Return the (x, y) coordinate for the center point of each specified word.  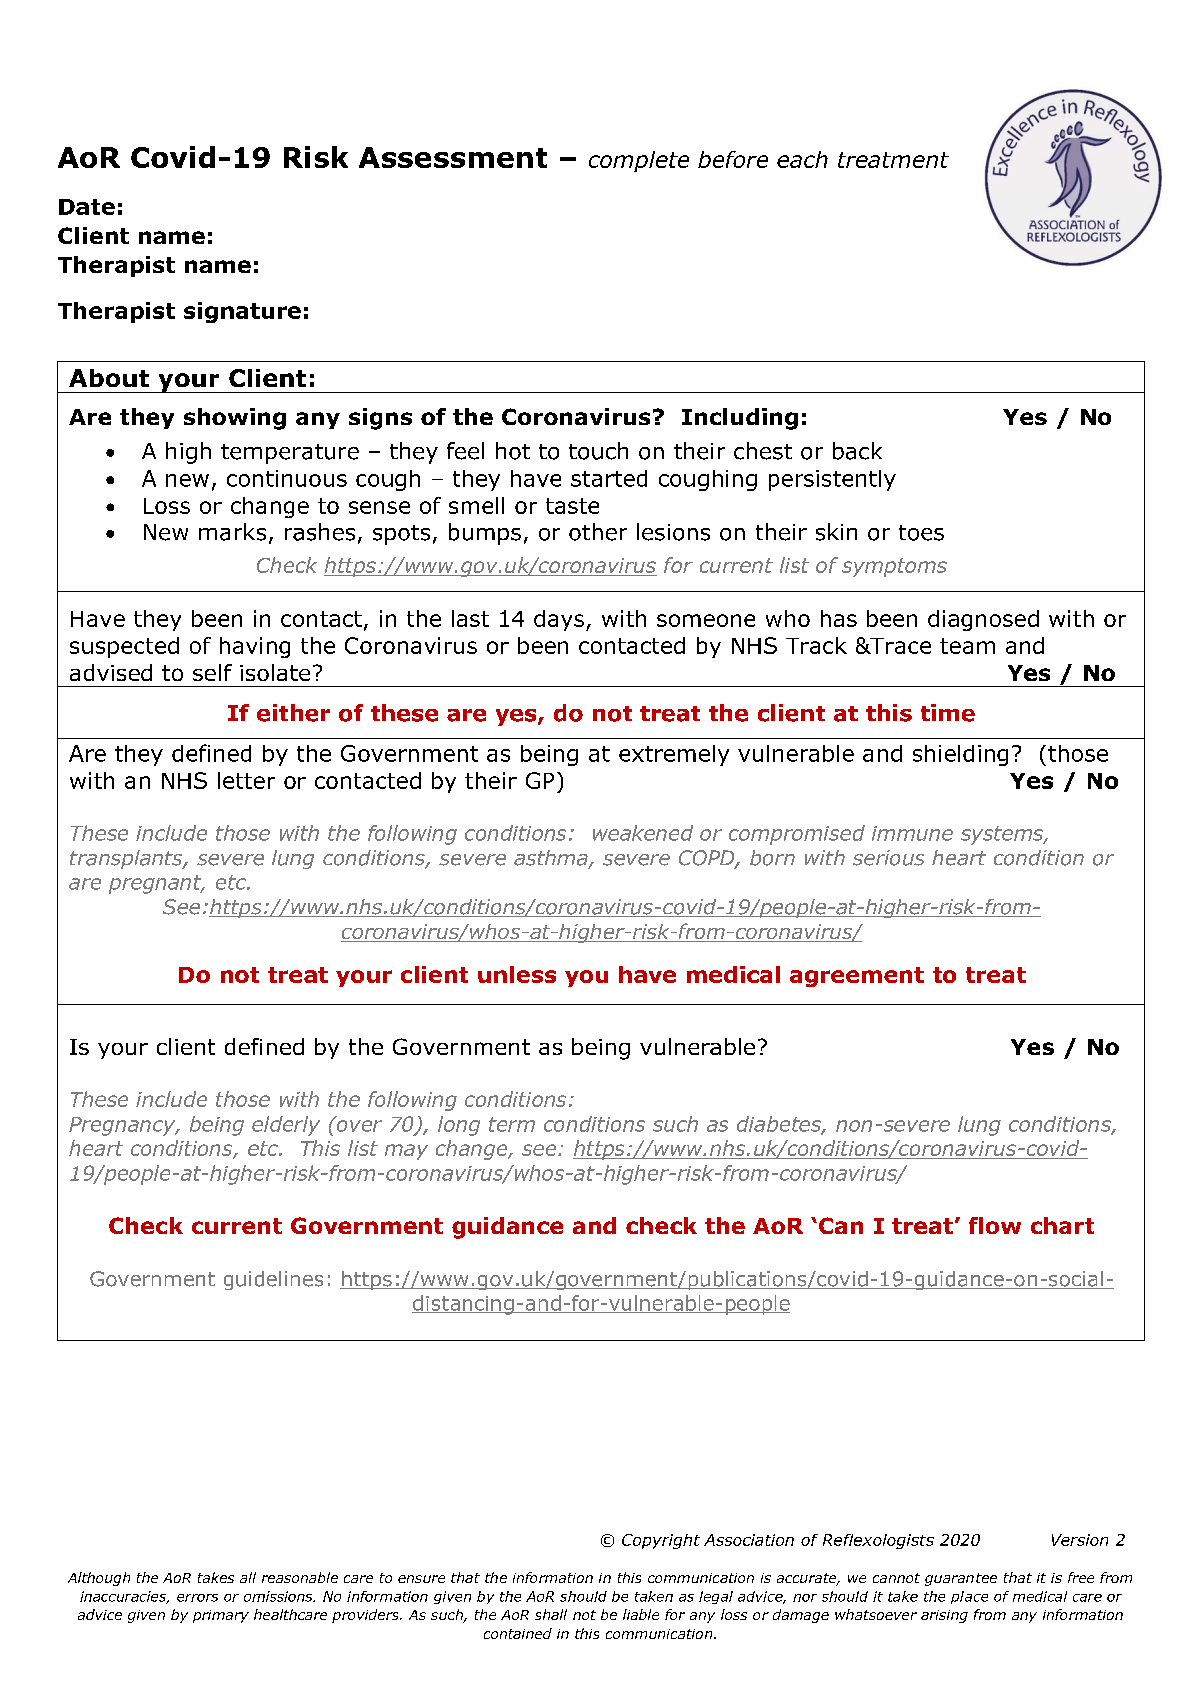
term (512, 1124)
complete (639, 161)
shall (551, 1614)
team (967, 646)
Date (87, 207)
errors (197, 1598)
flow (995, 1225)
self (212, 672)
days (559, 620)
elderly (286, 1126)
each (802, 159)
